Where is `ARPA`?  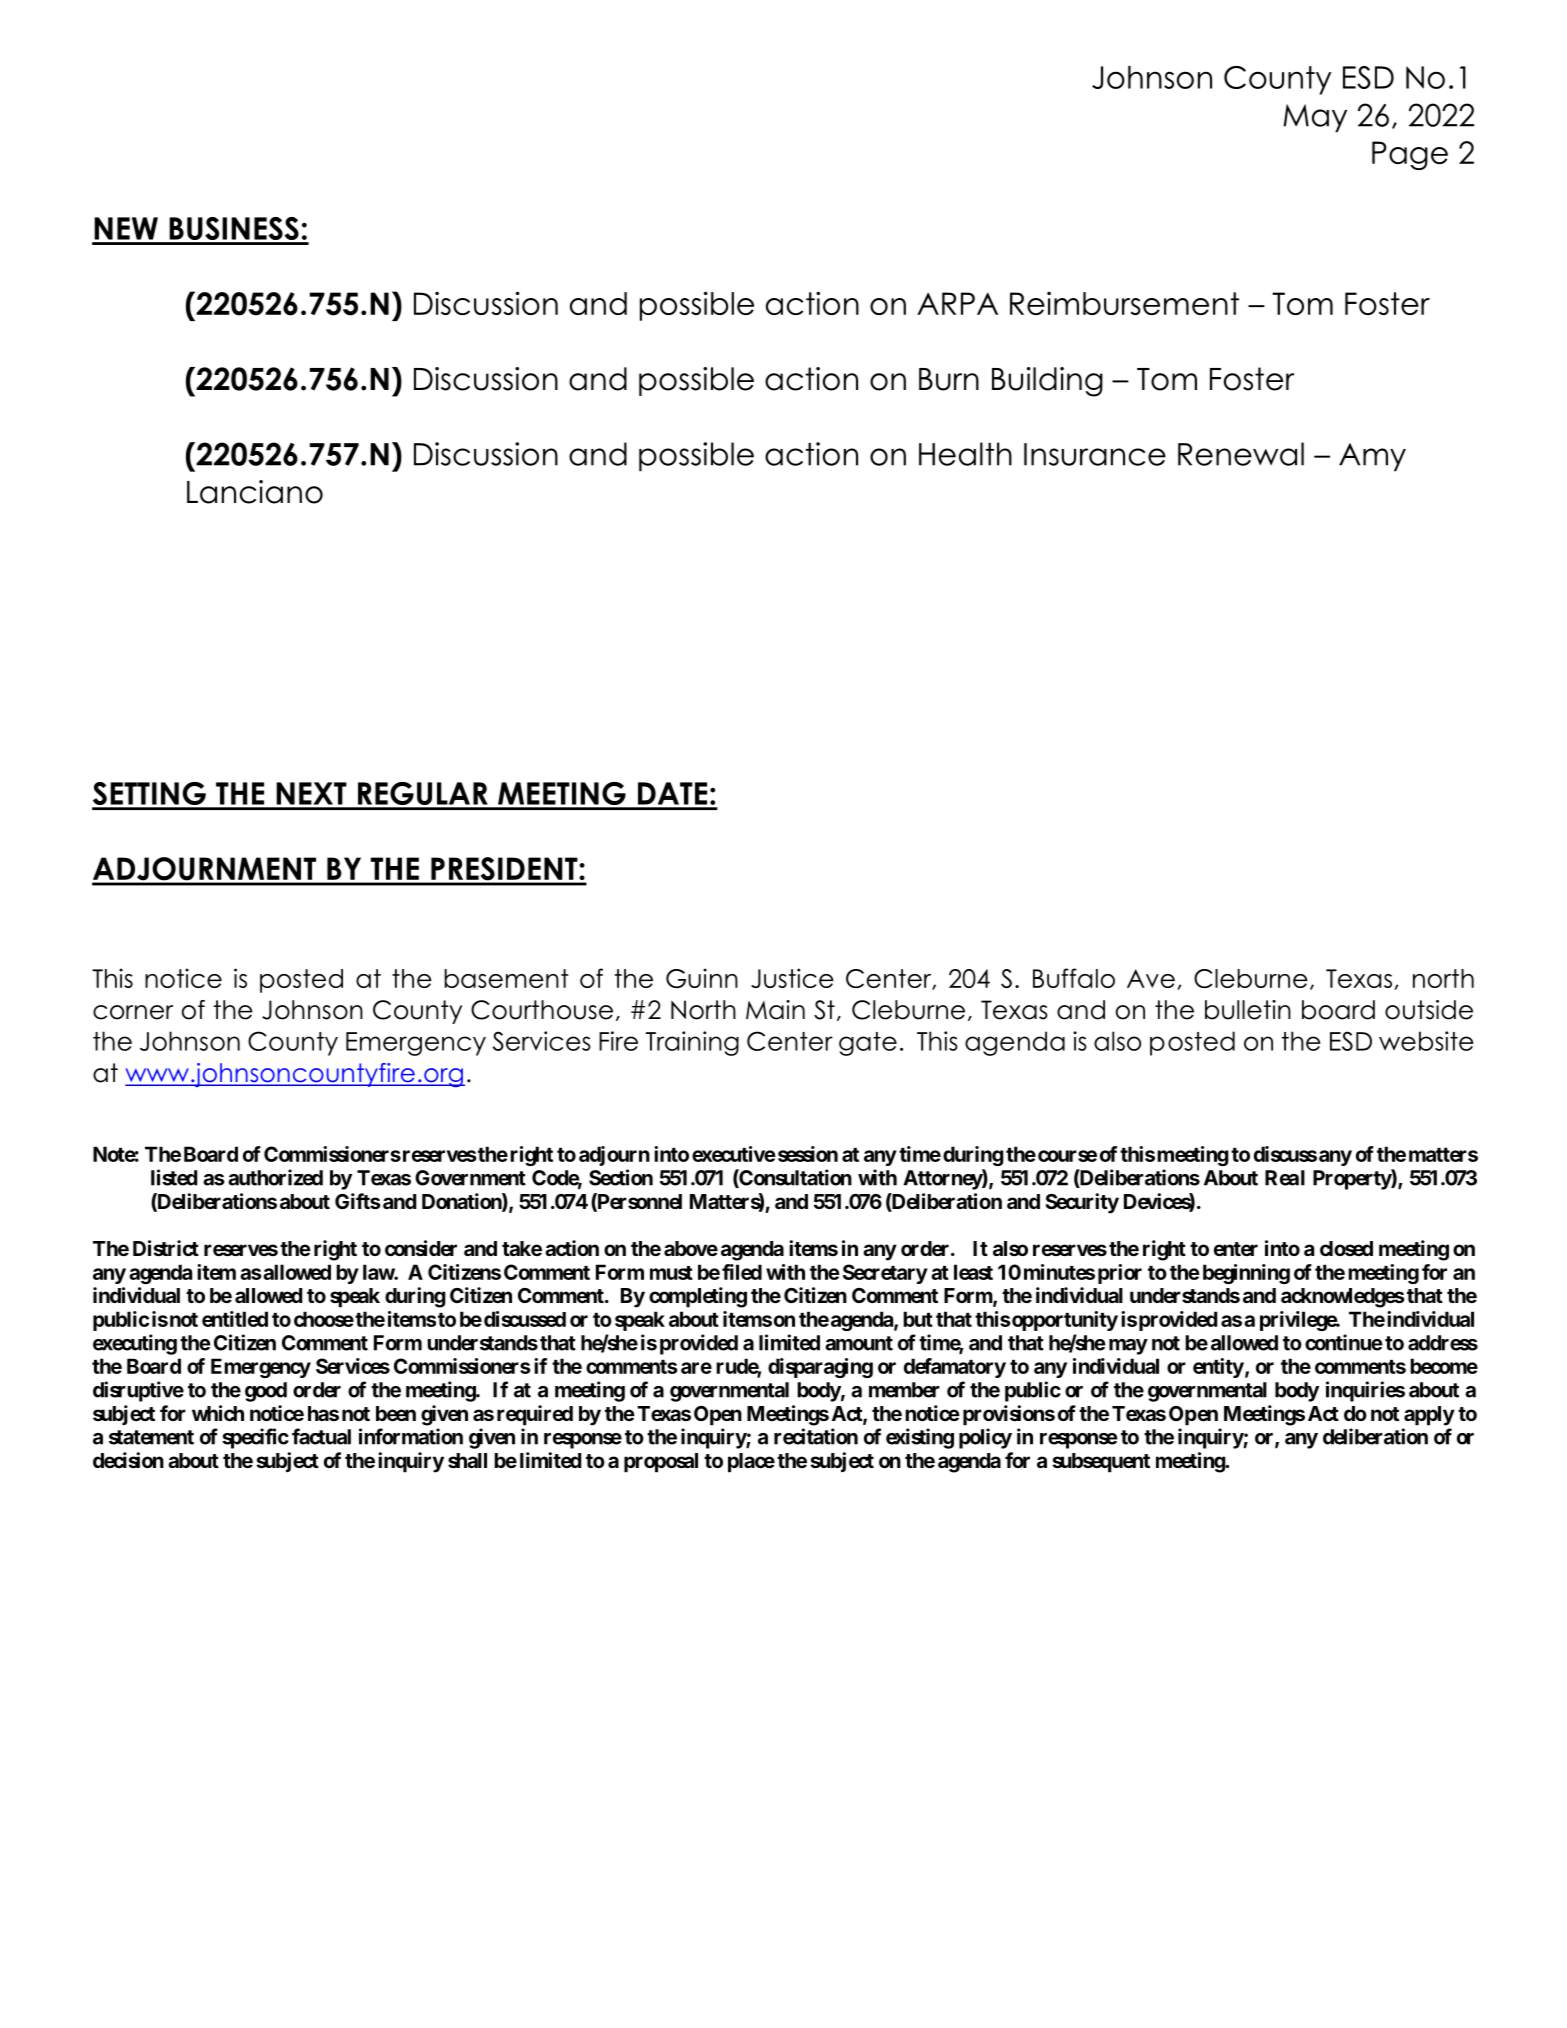
ARPA is located at coordinates (957, 303).
